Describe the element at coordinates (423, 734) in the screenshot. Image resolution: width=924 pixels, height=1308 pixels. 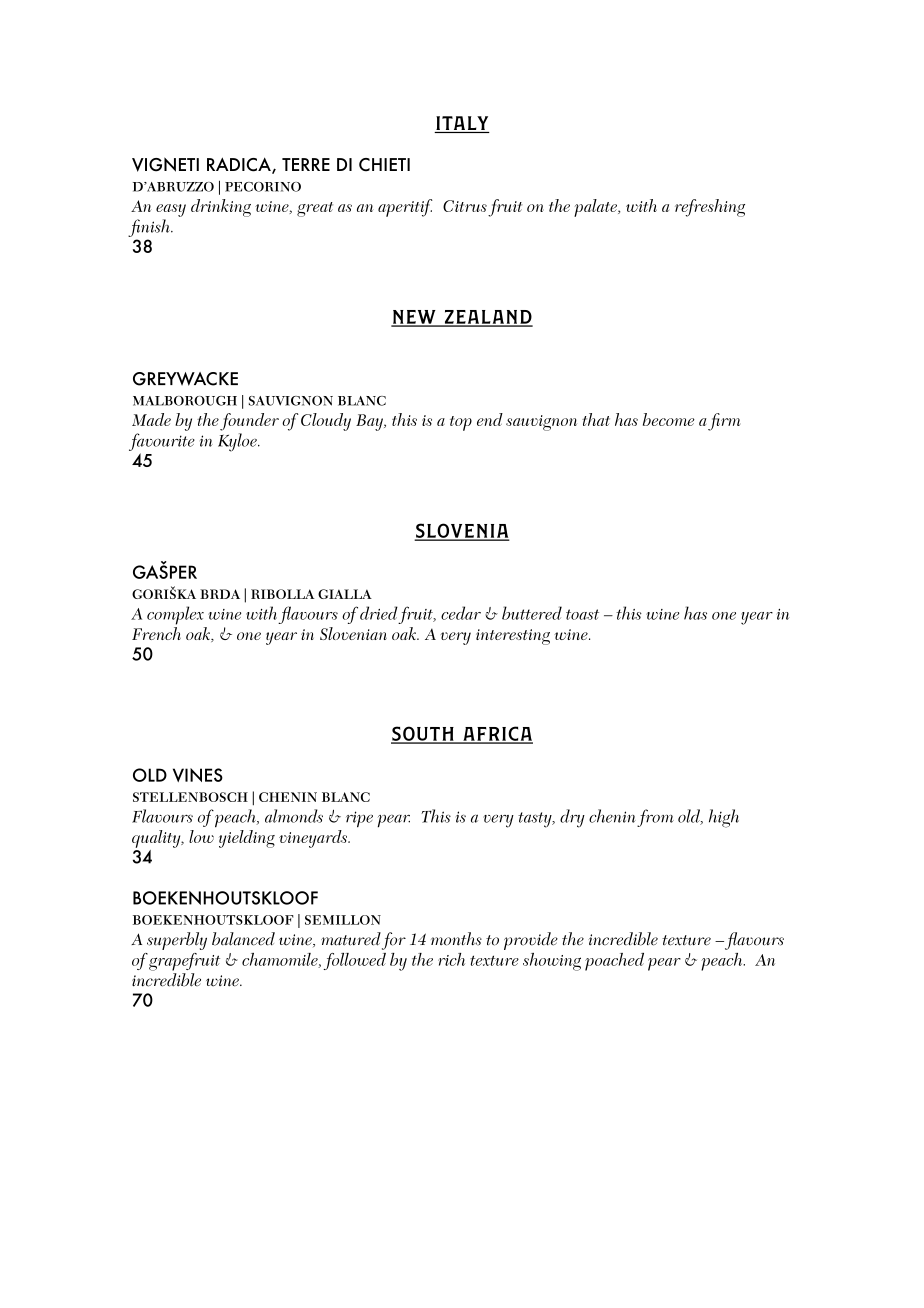
I see `south` at that location.
